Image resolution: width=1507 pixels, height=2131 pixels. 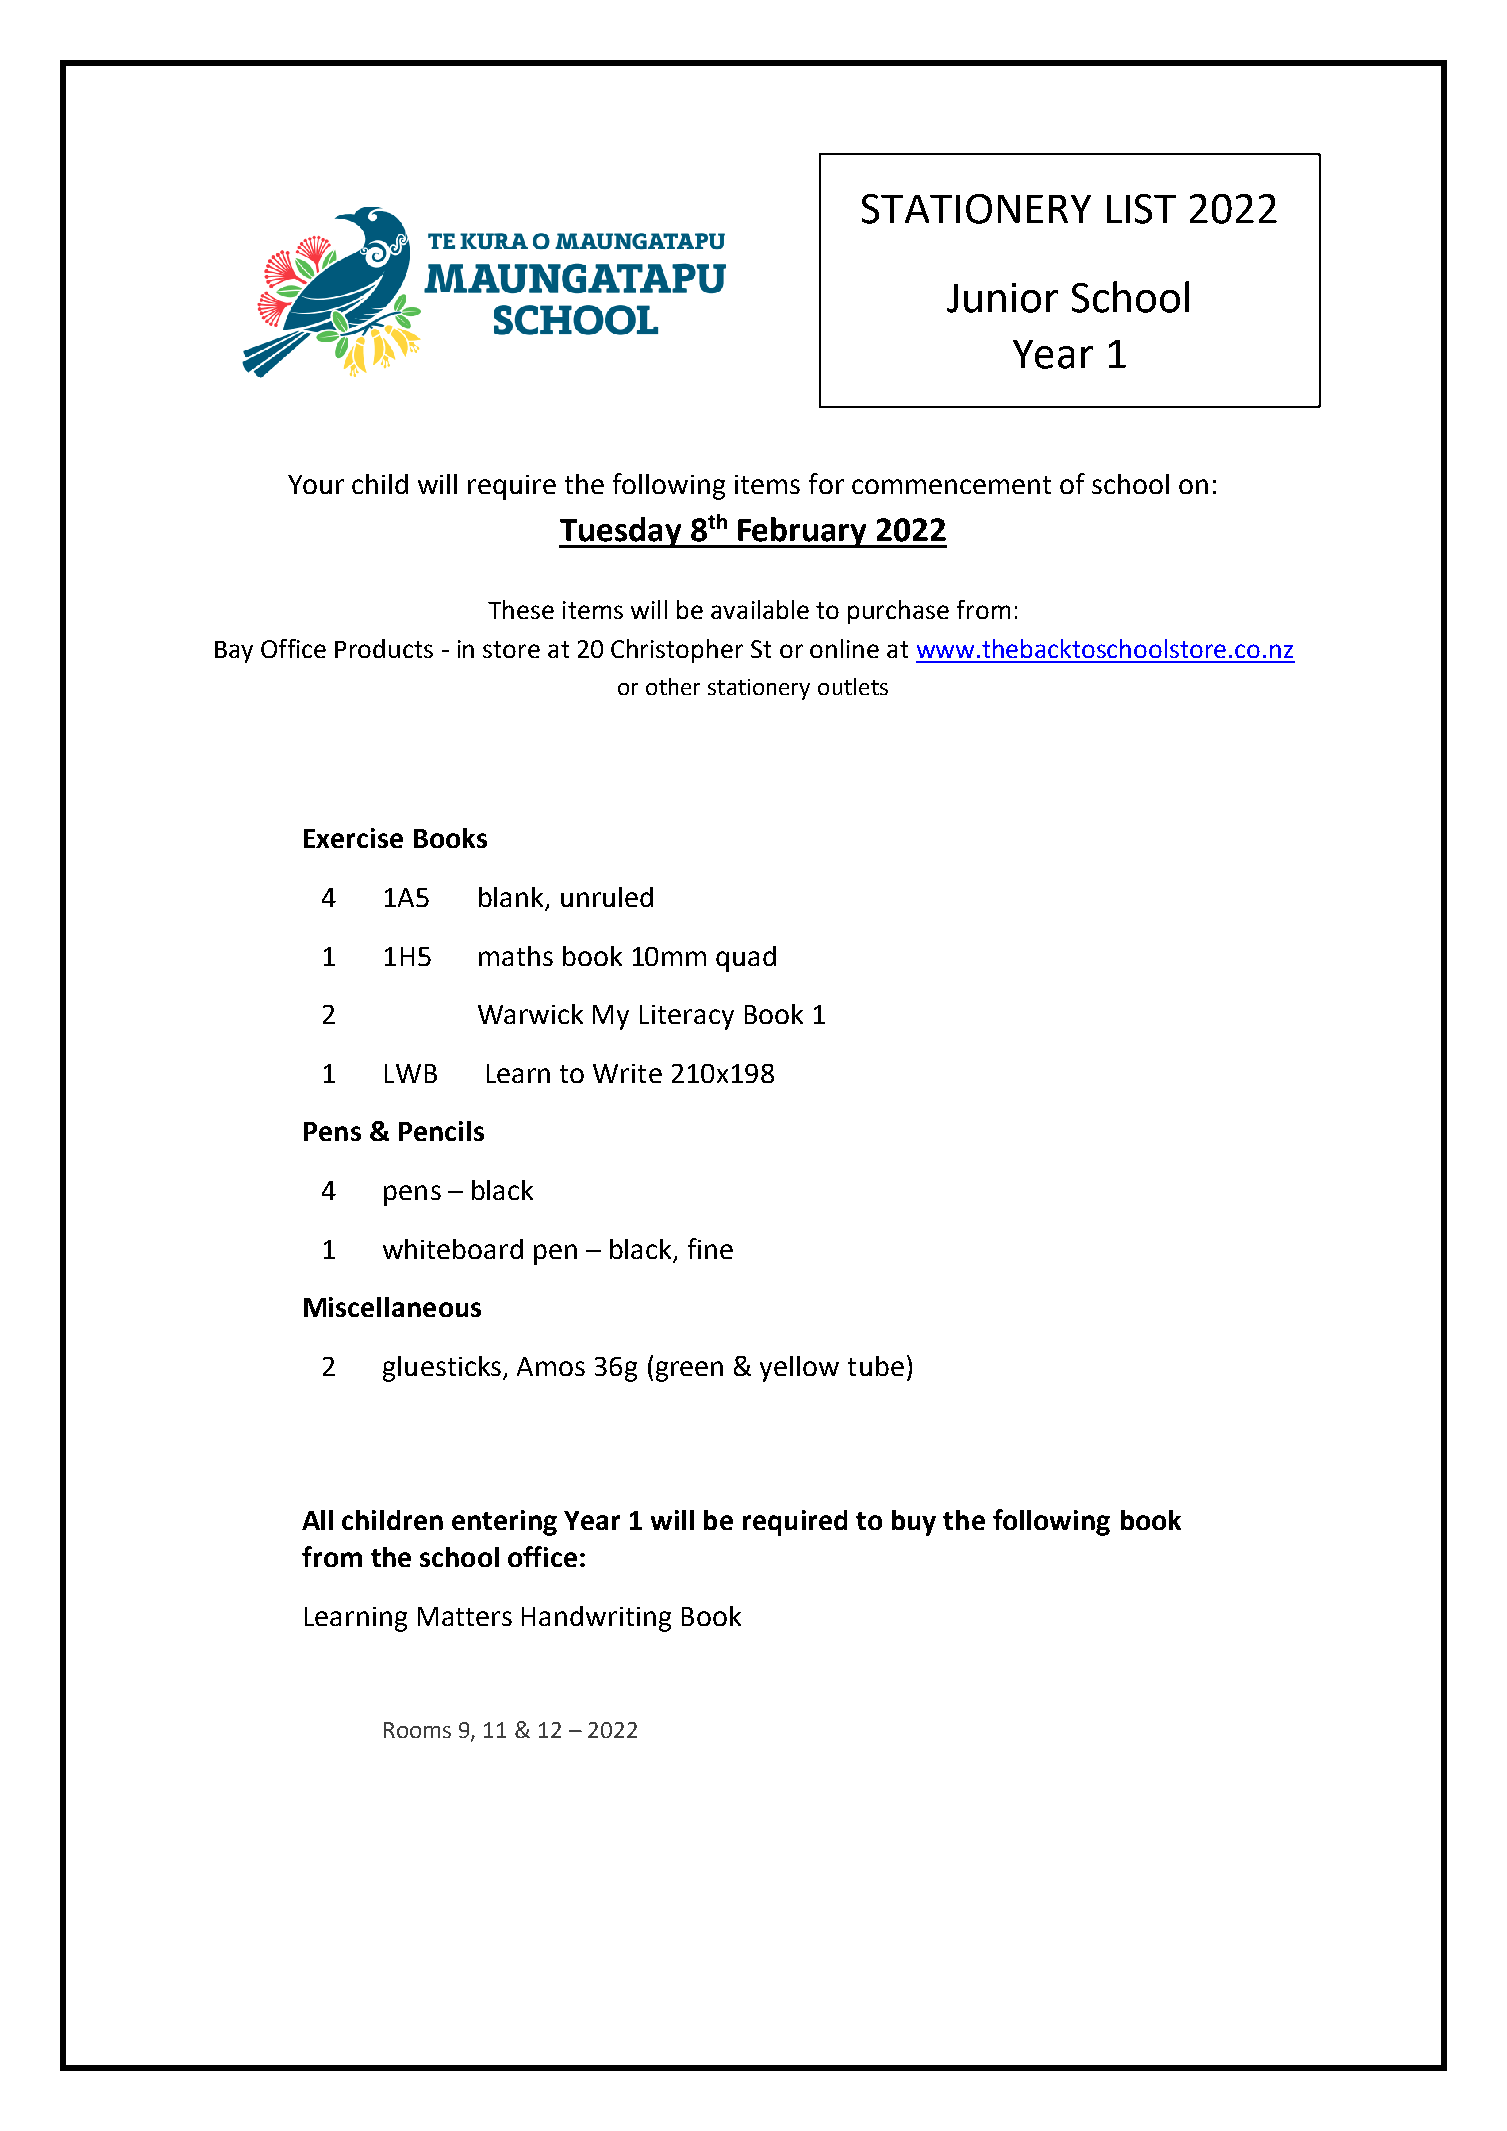 I want to click on Handwriting, so click(x=596, y=1619).
